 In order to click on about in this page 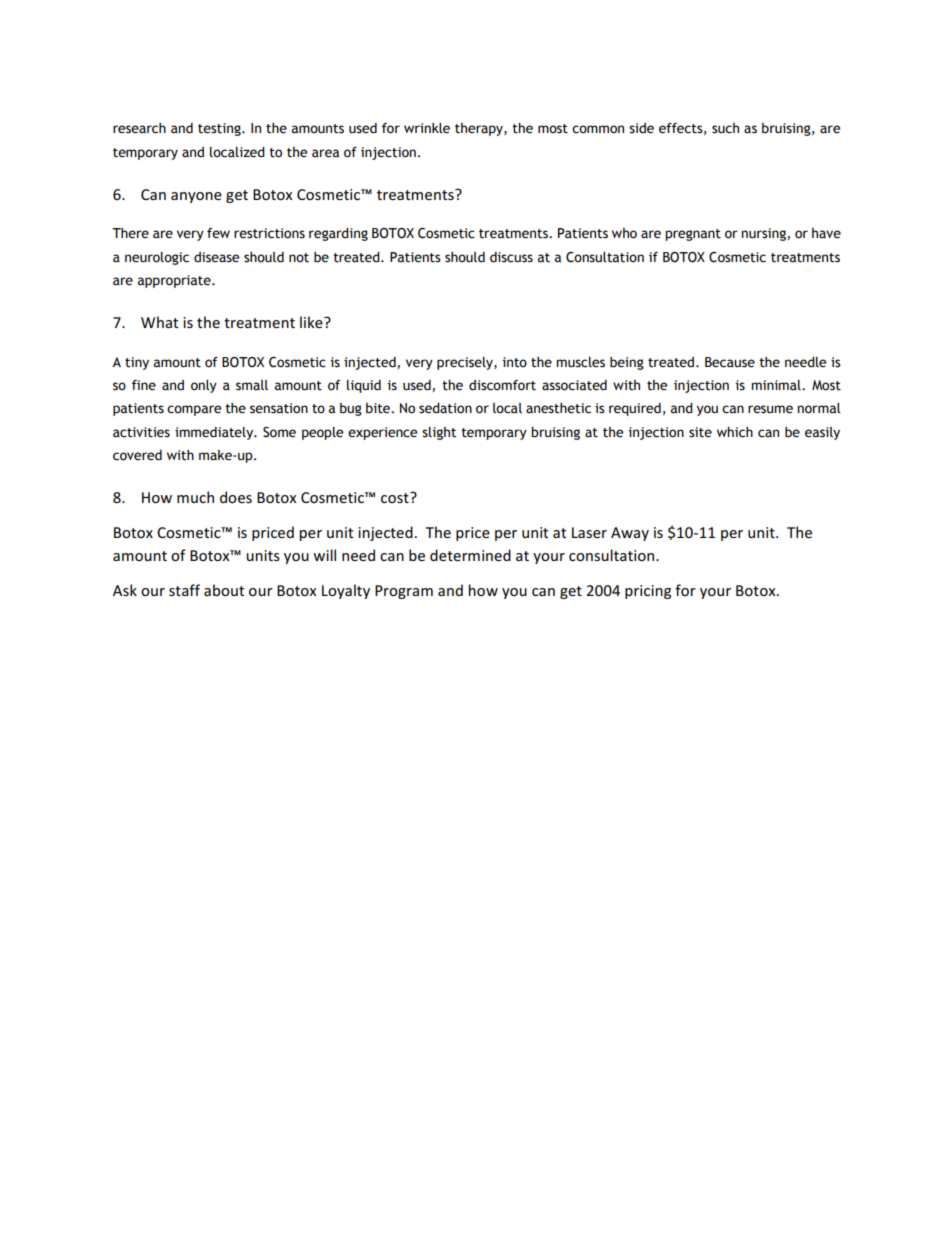, I will do `click(224, 590)`.
